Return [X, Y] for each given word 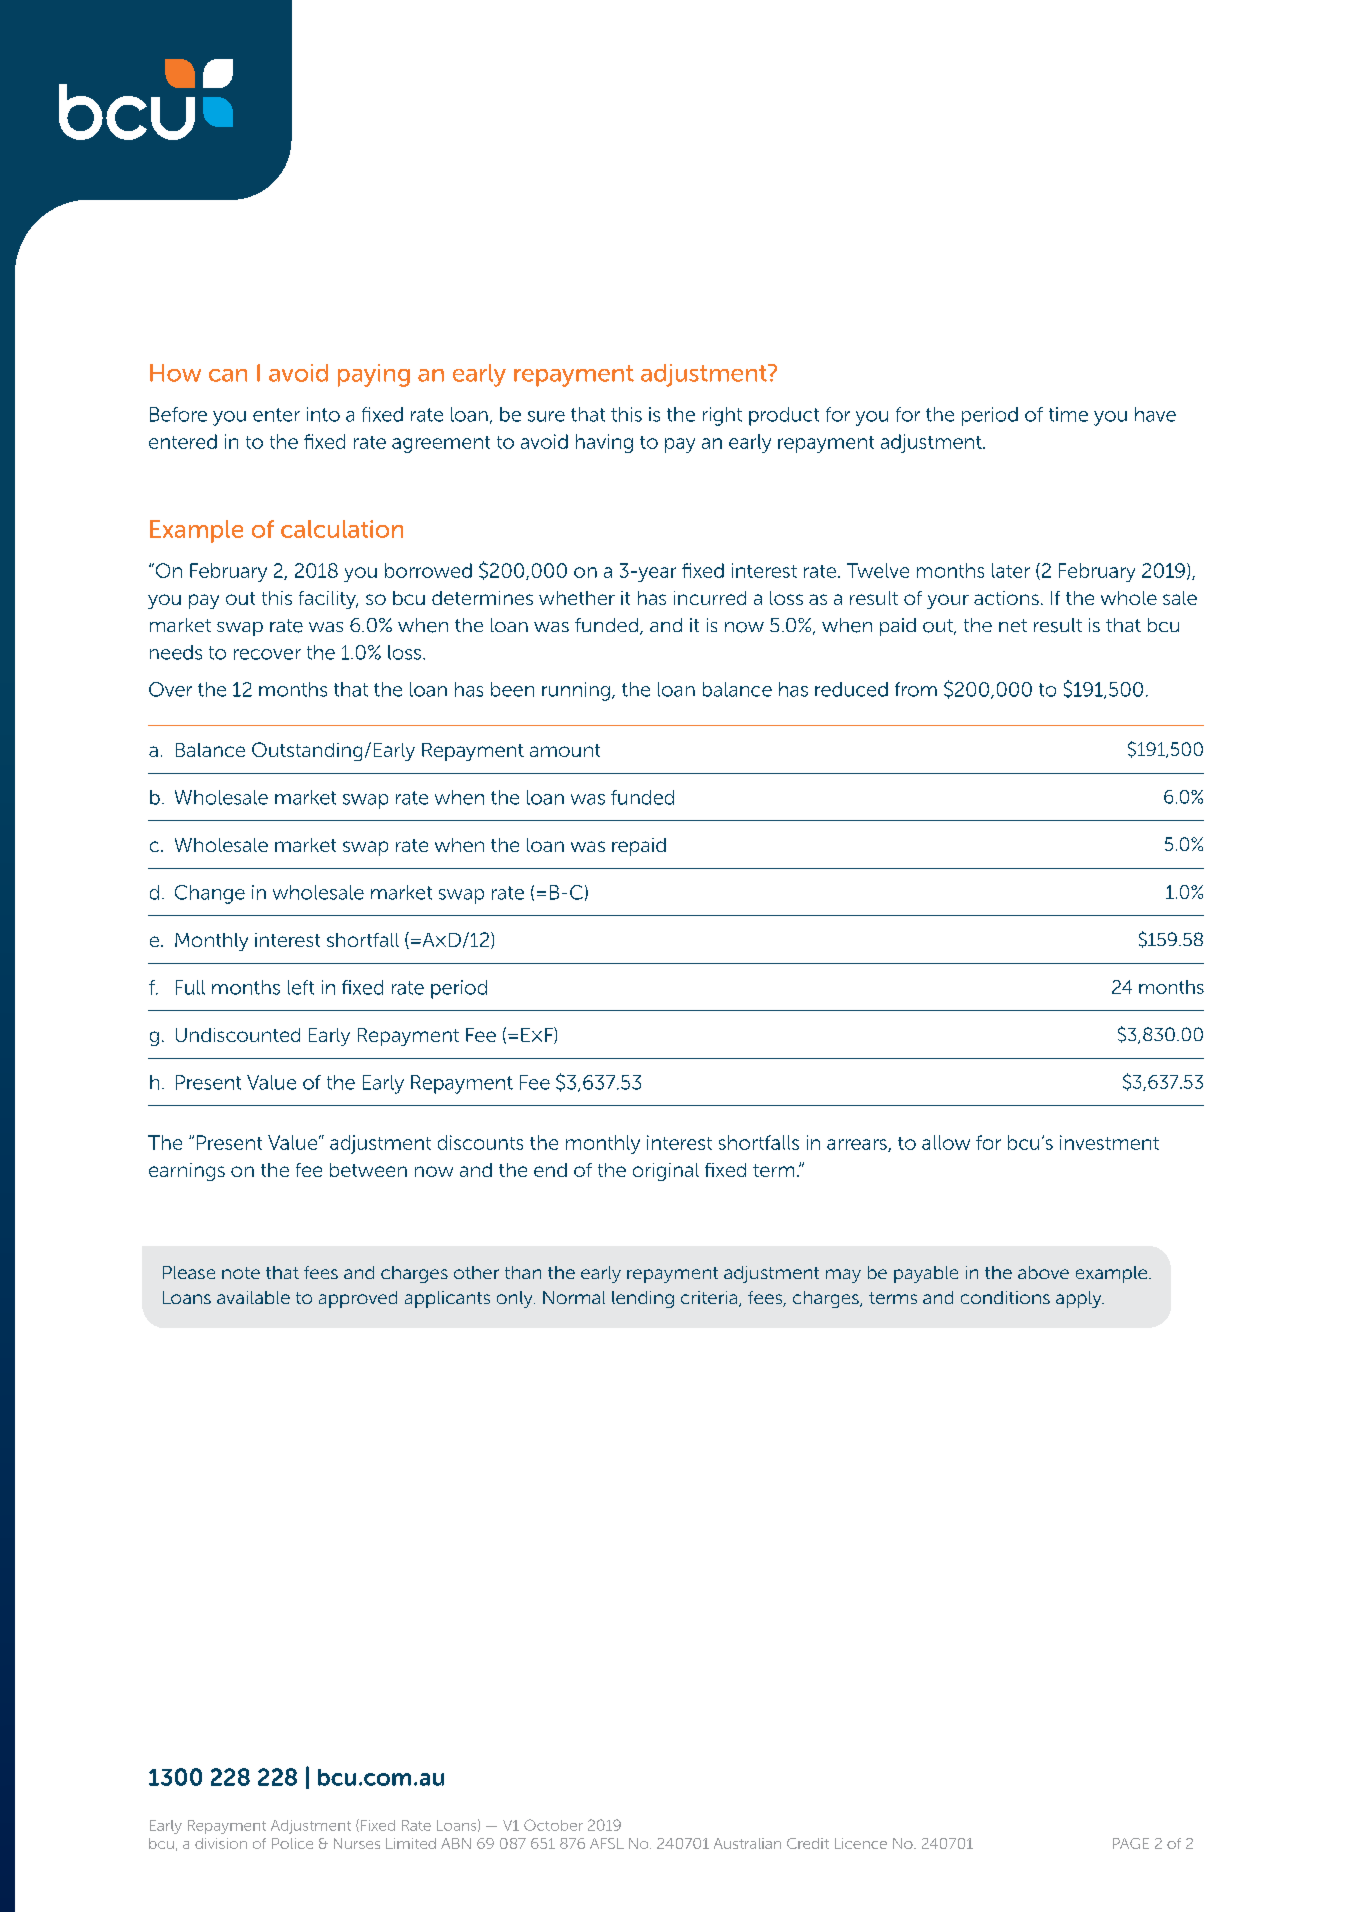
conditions [1005, 1297]
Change [210, 894]
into [323, 414]
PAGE [1131, 1843]
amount [565, 750]
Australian [747, 1843]
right [722, 416]
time [1068, 414]
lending [643, 1299]
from [916, 689]
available [253, 1297]
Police [292, 1843]
